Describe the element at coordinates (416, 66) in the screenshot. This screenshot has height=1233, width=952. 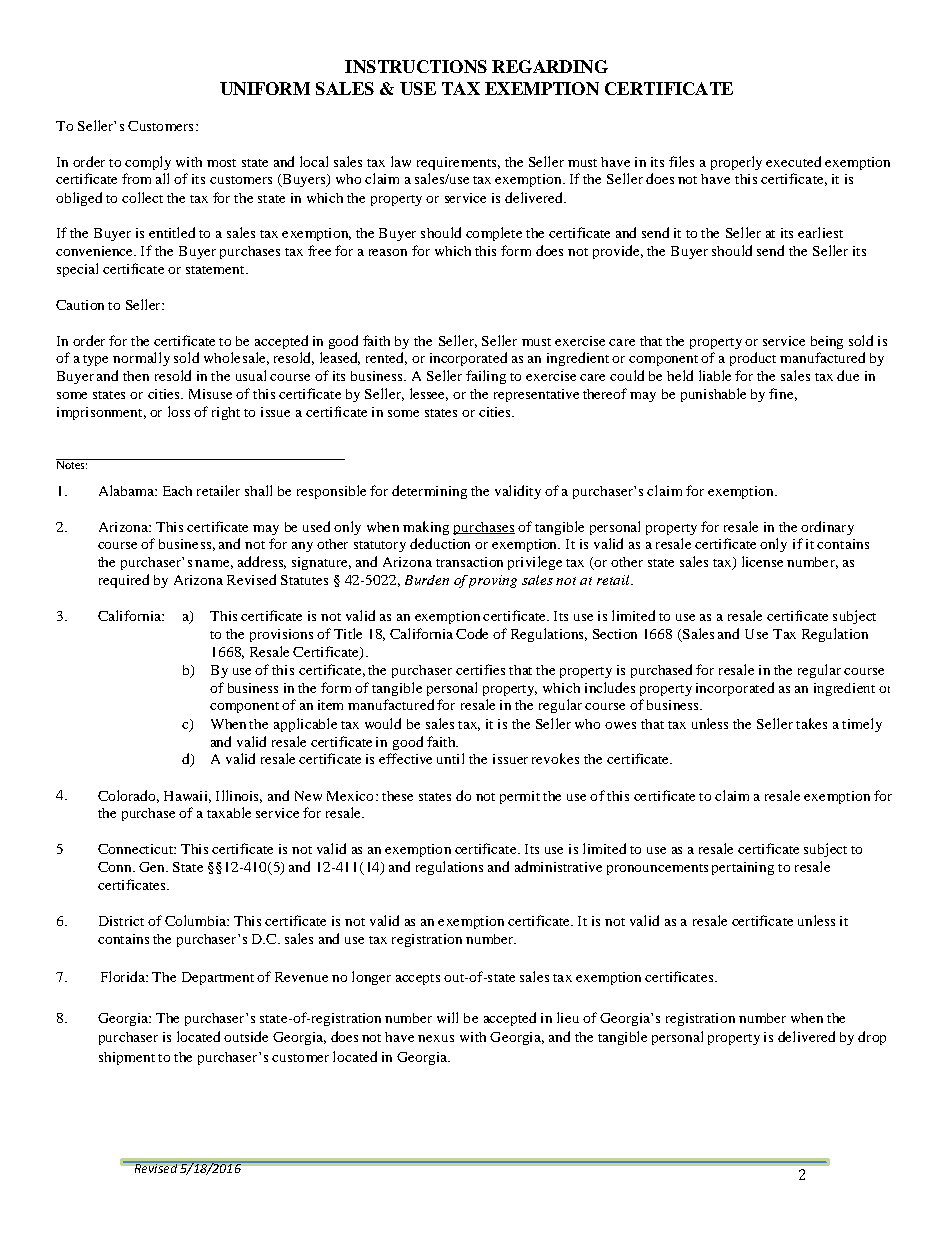
I see `INSTRUCTIONS` at that location.
